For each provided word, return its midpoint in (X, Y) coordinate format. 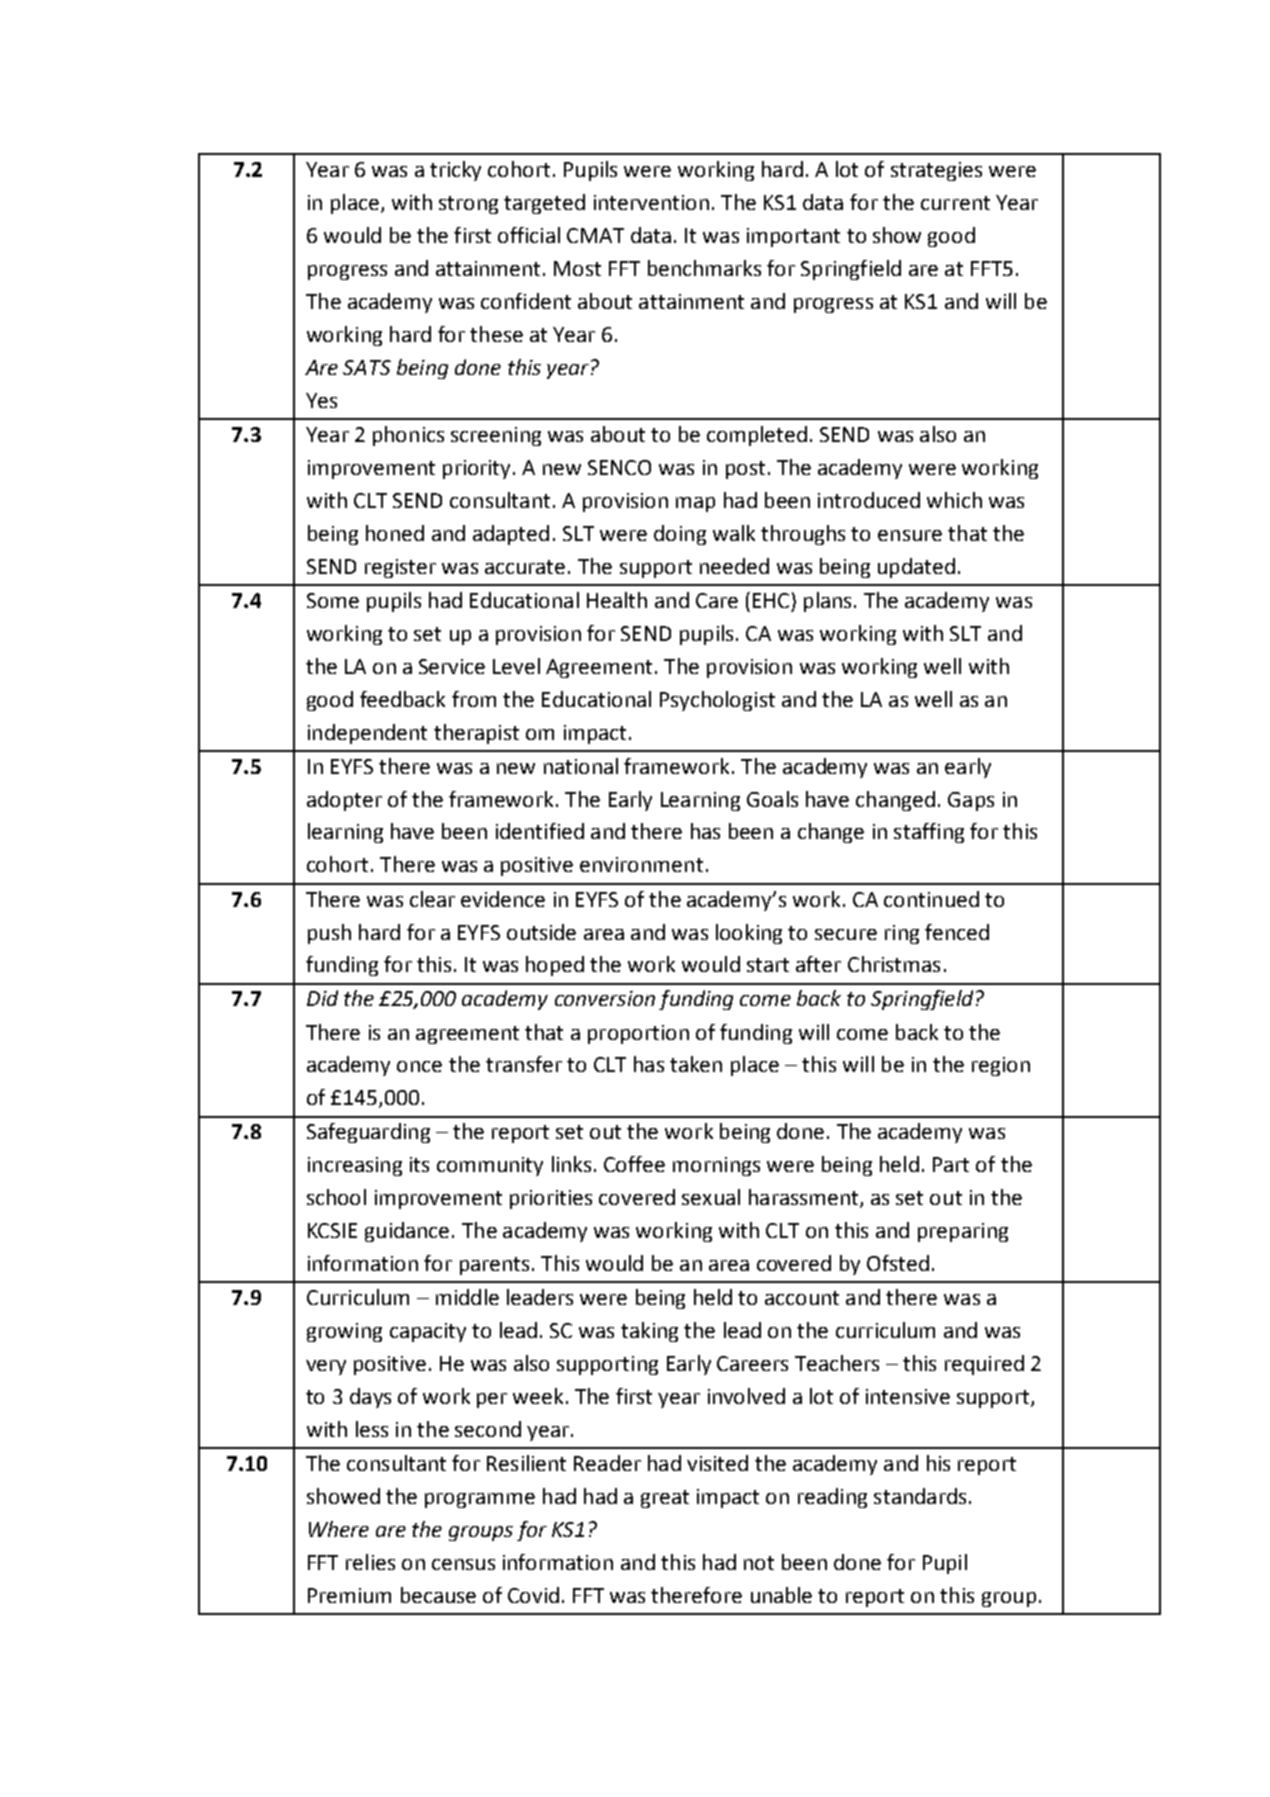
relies (370, 1562)
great (665, 1499)
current (955, 203)
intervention (651, 202)
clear (432, 899)
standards (920, 1496)
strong (468, 205)
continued (931, 899)
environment (641, 864)
